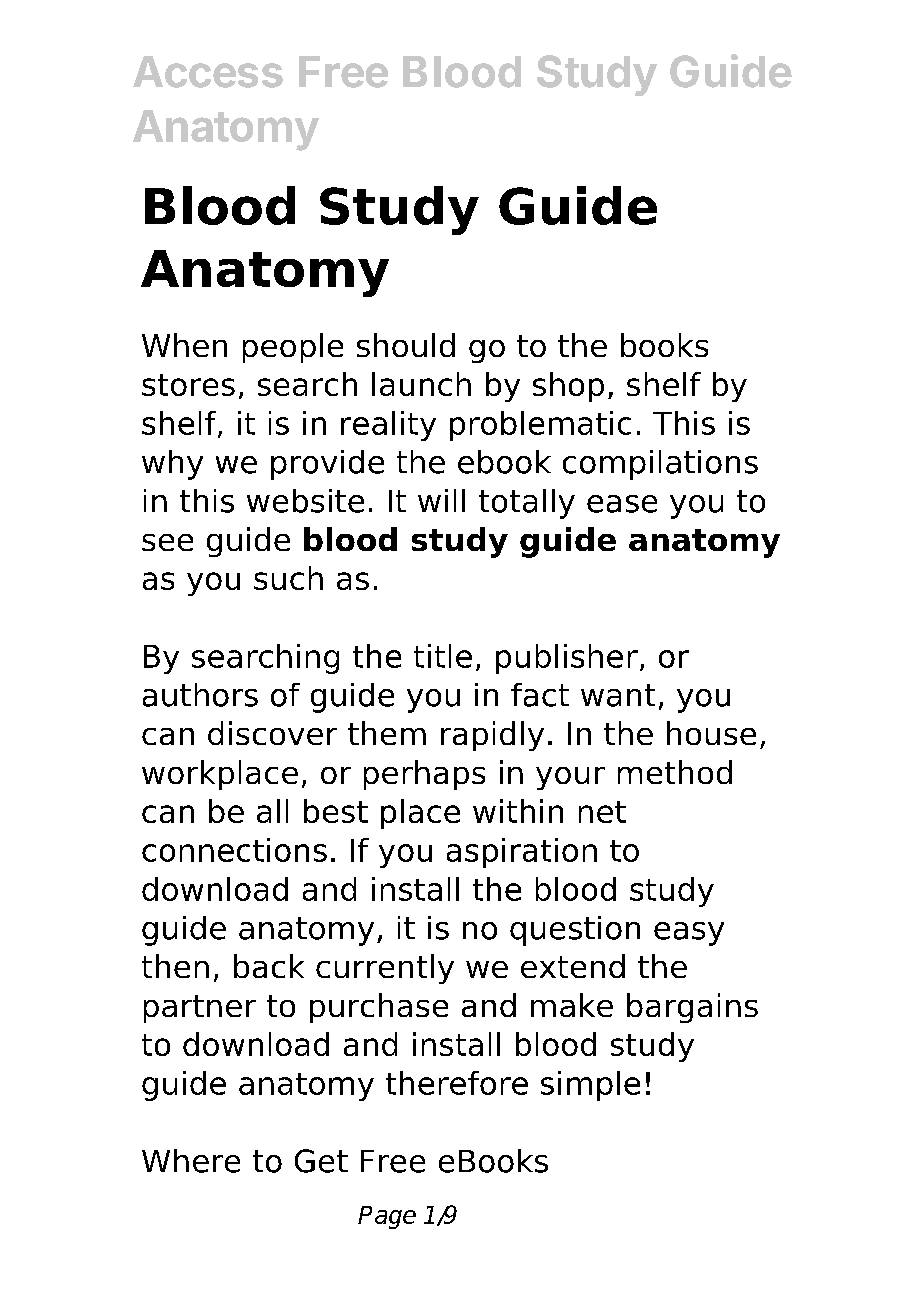 The width and height of the page is (924, 1303). I want to click on Page, so click(387, 1217).
